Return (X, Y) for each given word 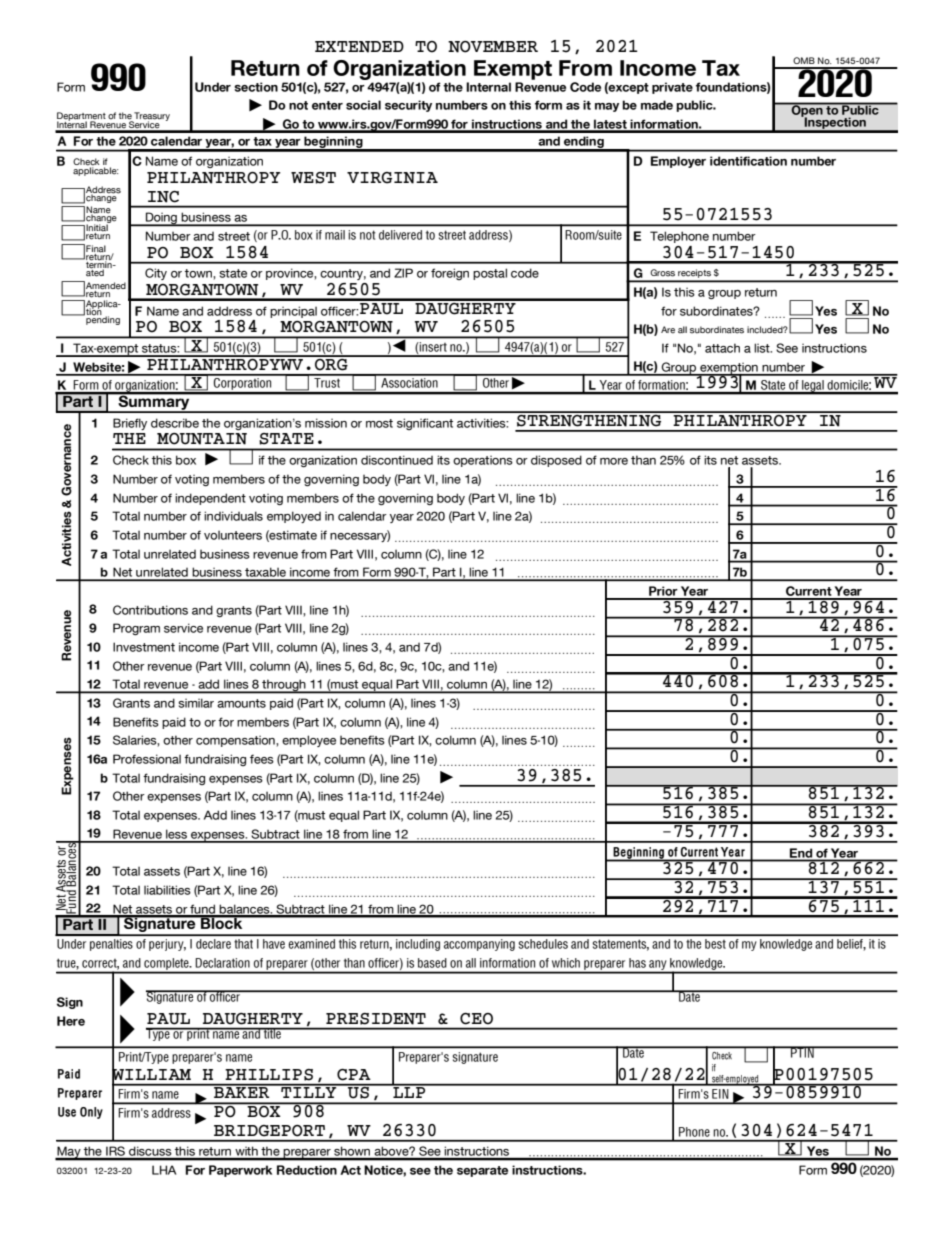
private (672, 88)
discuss (150, 1153)
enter (327, 105)
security (408, 106)
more (614, 461)
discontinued (397, 460)
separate (482, 1171)
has (637, 963)
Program (136, 629)
